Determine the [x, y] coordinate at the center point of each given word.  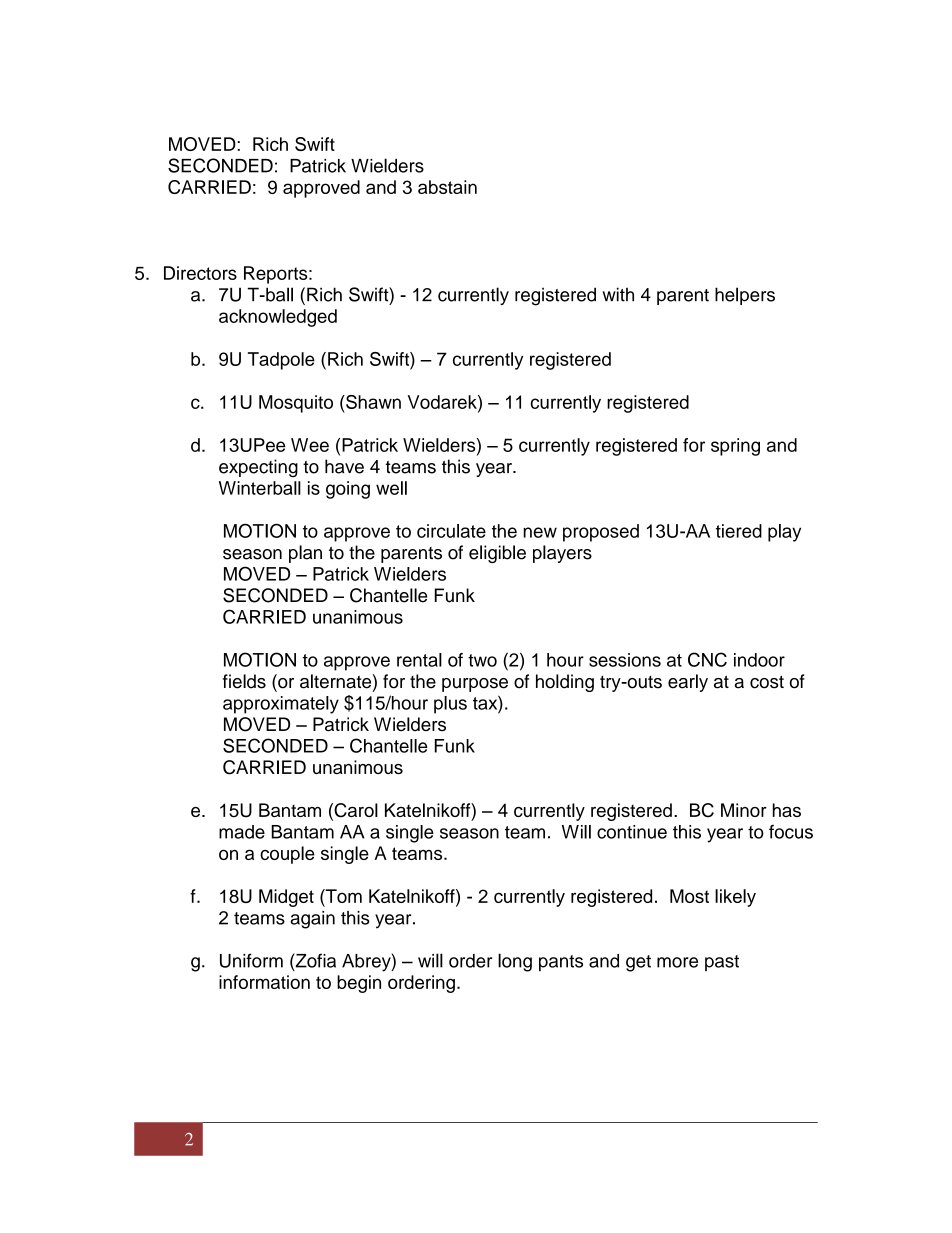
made [242, 832]
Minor [744, 810]
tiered [739, 531]
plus [450, 705]
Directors [200, 273]
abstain [447, 187]
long [515, 962]
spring [735, 447]
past [722, 963]
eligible [497, 554]
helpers [745, 296]
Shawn [372, 402]
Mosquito [296, 404]
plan [305, 554]
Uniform [251, 960]
